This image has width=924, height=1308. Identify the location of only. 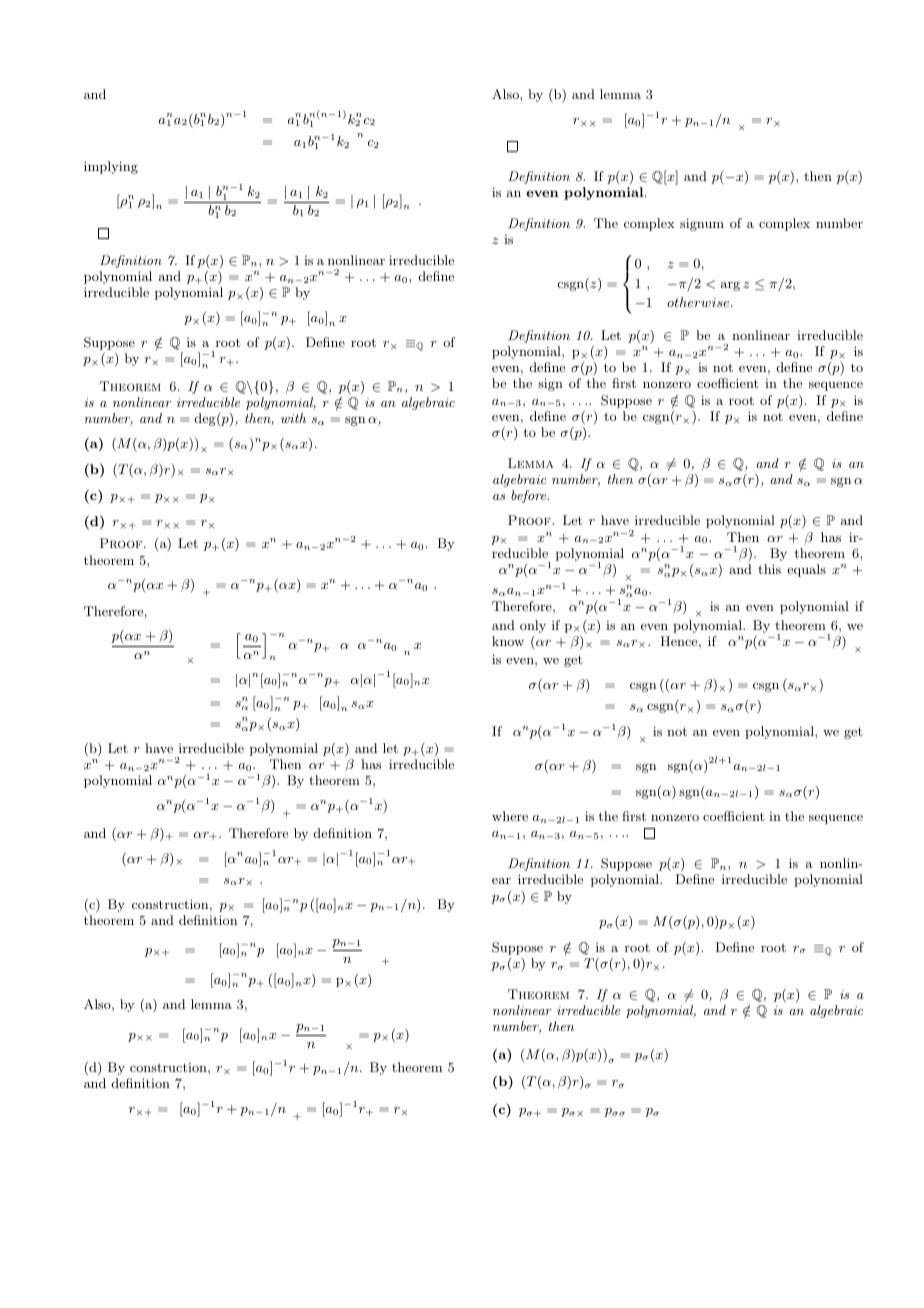
(533, 626).
